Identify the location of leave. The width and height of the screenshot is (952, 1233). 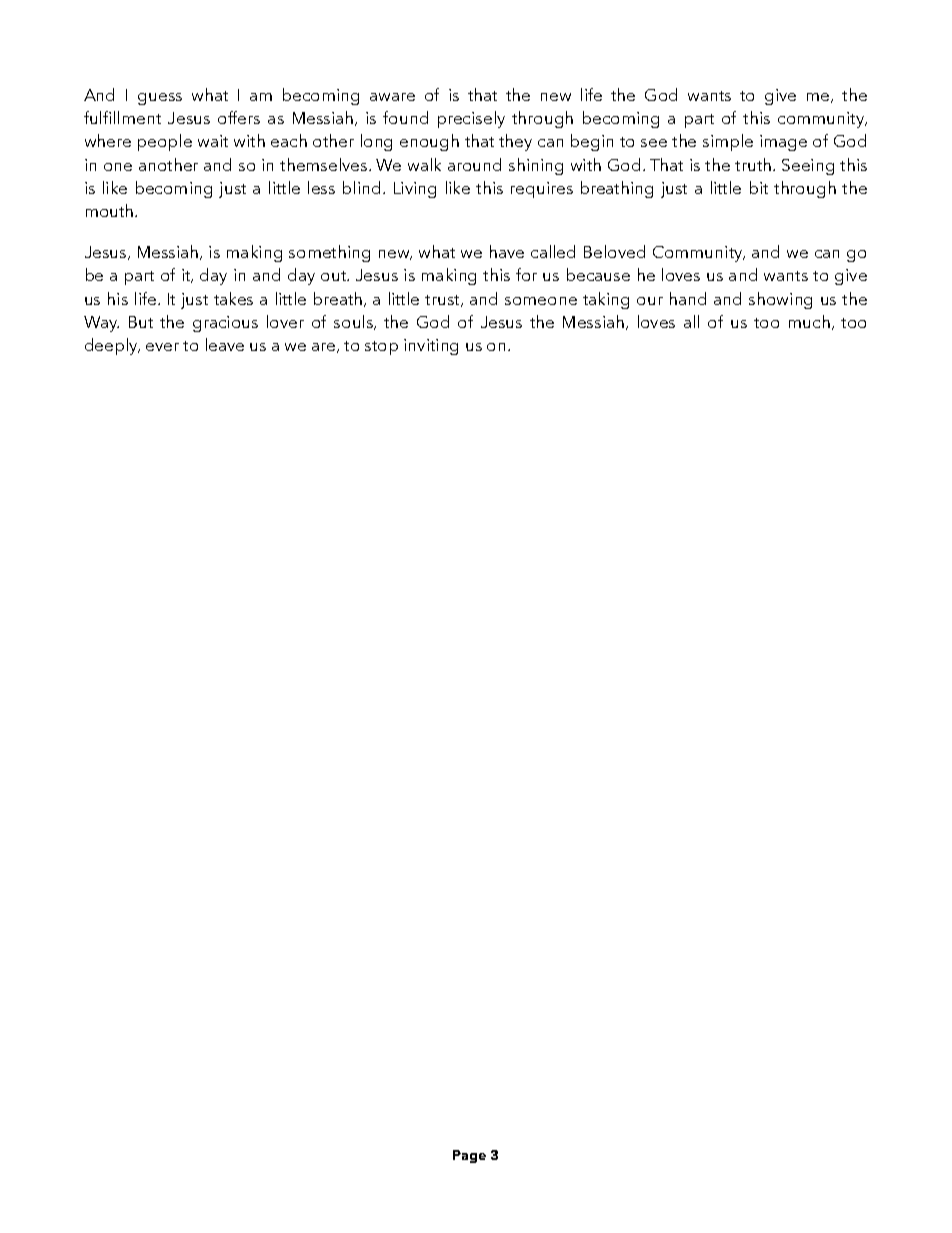
(225, 344).
